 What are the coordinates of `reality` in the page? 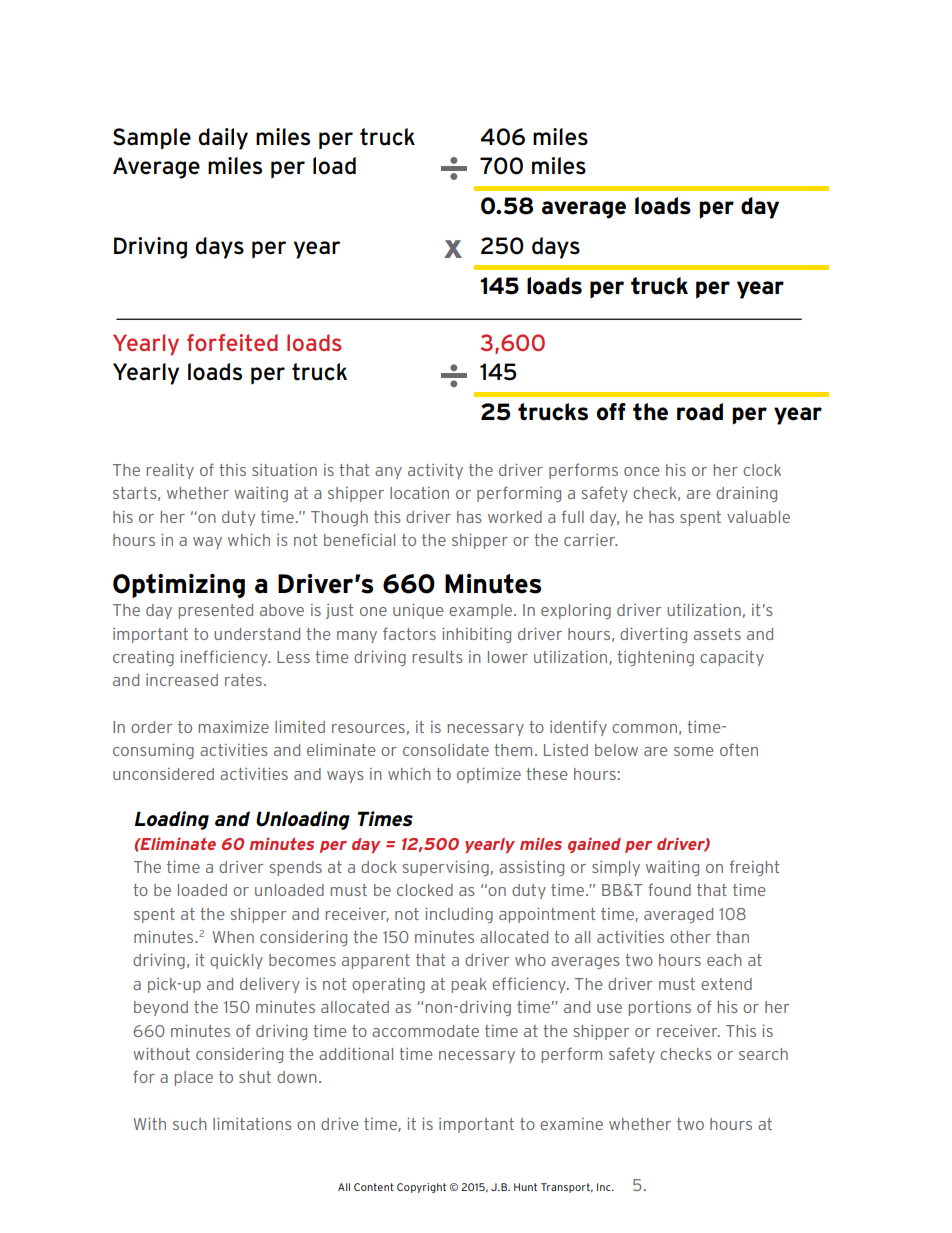 It's located at (170, 471).
